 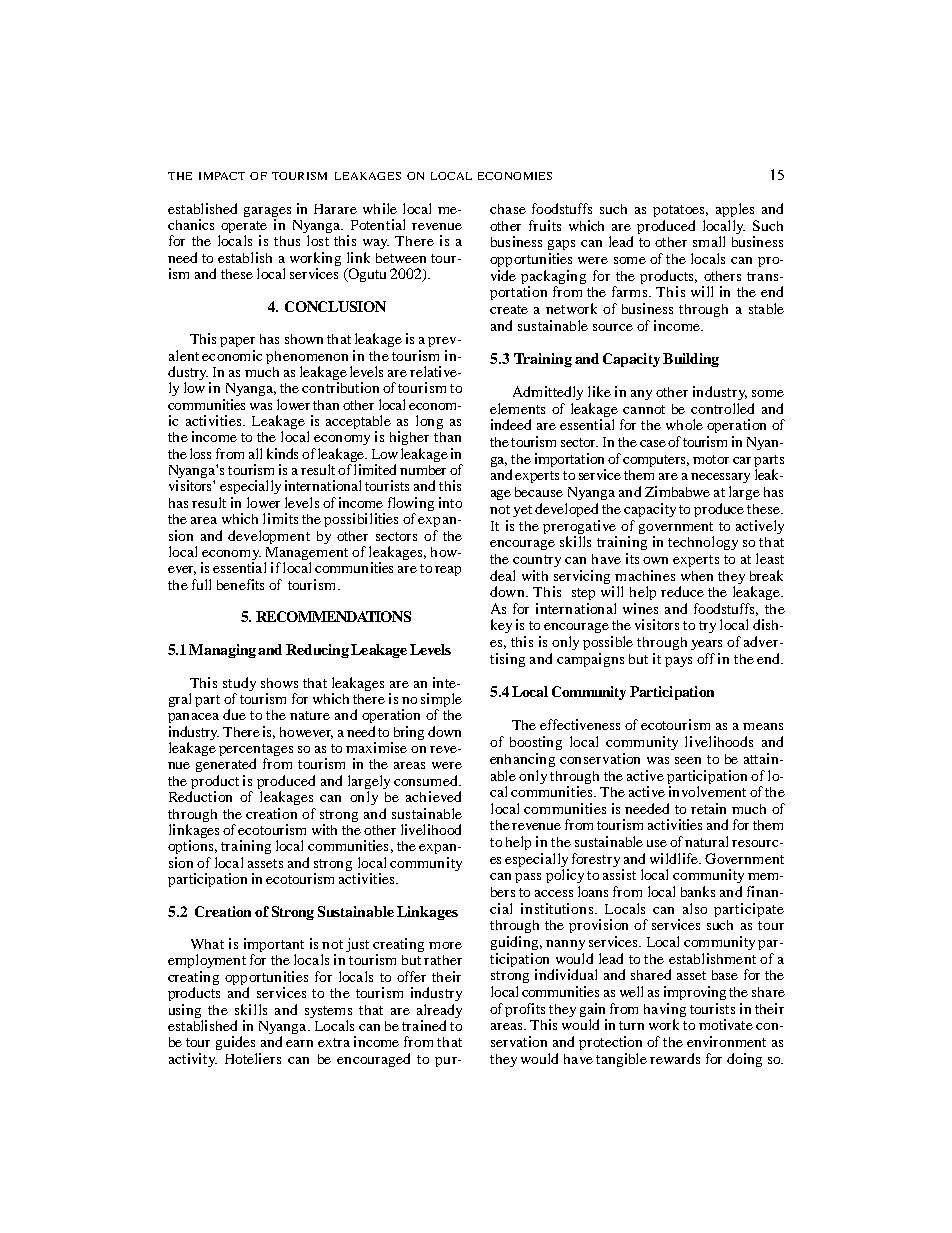 I want to click on apples, so click(x=735, y=210).
